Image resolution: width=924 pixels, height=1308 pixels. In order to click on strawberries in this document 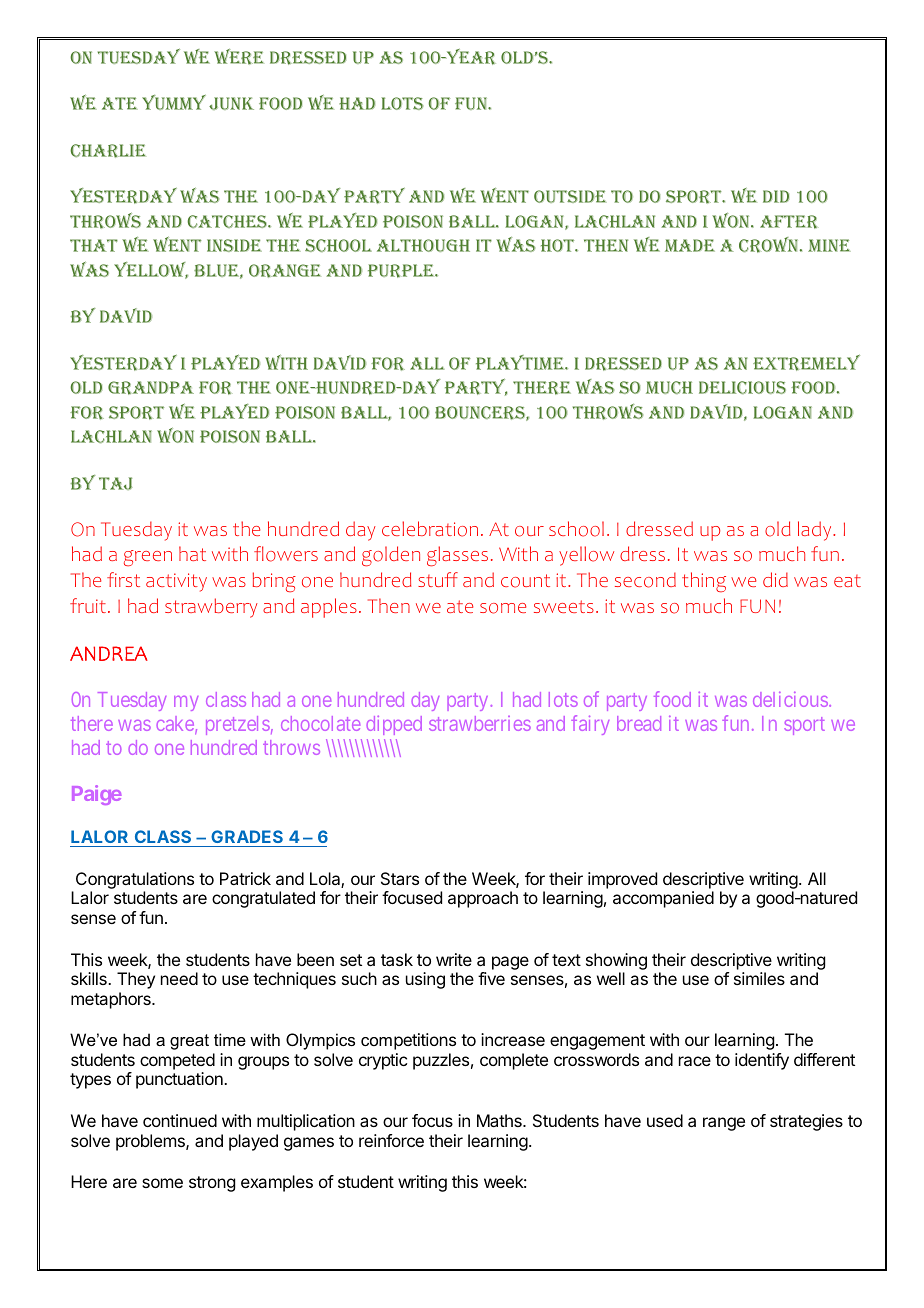, I will do `click(480, 723)`.
